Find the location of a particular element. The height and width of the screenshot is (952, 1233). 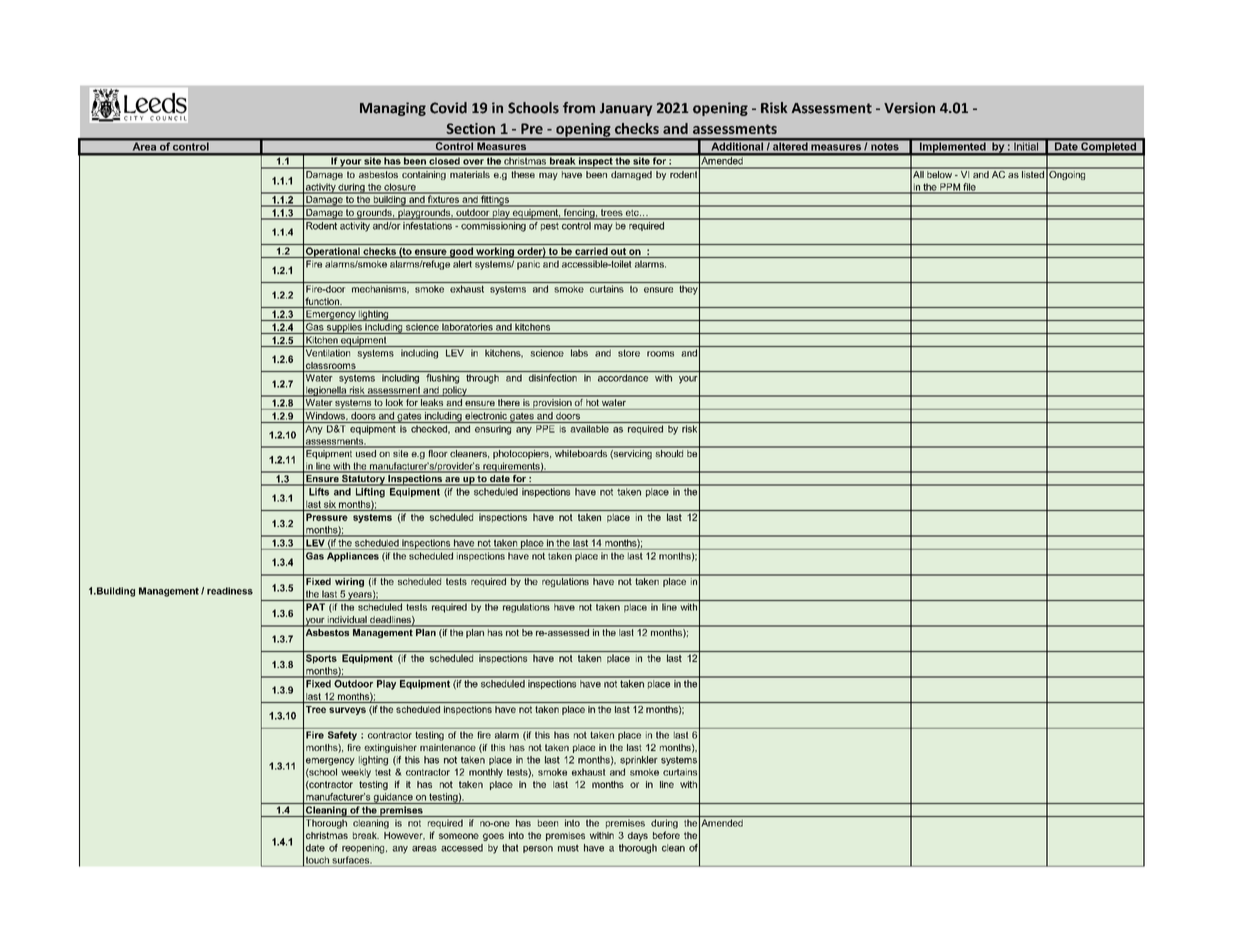

Version is located at coordinates (909, 108).
